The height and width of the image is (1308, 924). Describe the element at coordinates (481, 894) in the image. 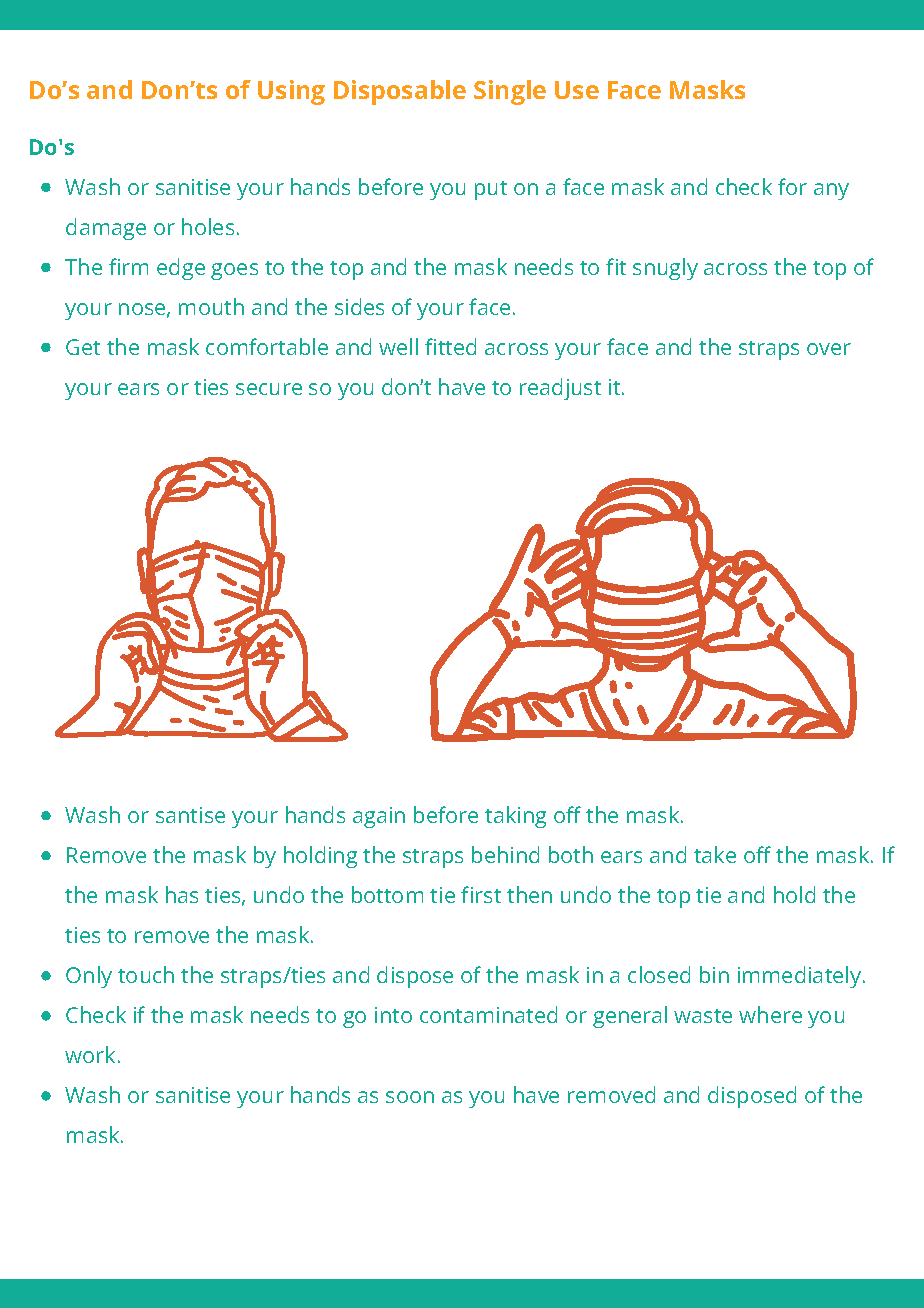

I see `first` at that location.
